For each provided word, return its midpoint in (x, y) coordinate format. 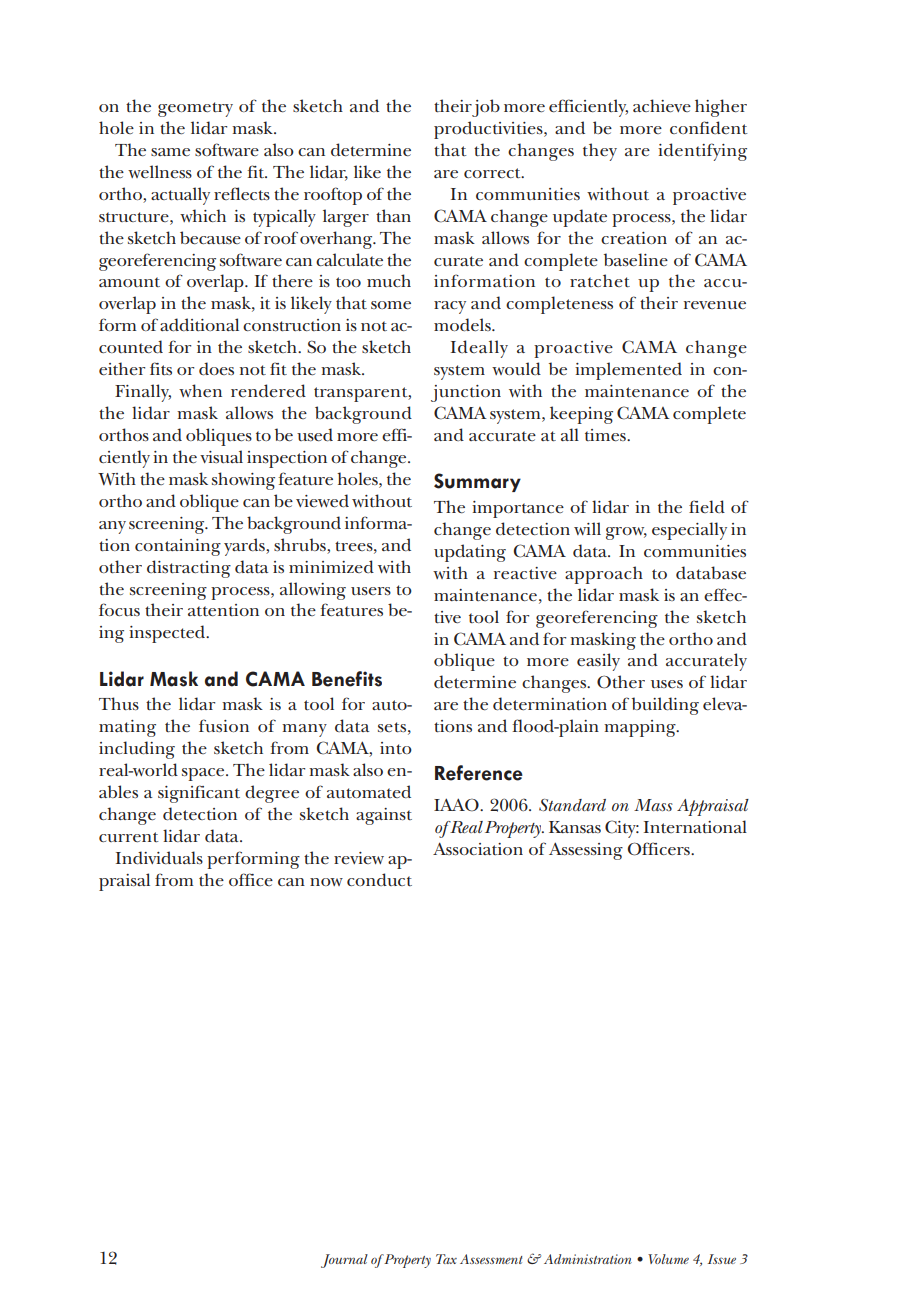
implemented (628, 371)
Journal (344, 1261)
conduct (379, 879)
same (170, 152)
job (486, 108)
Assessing (586, 851)
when (200, 391)
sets (392, 727)
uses (667, 684)
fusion (224, 725)
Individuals (159, 858)
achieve (662, 106)
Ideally (479, 349)
